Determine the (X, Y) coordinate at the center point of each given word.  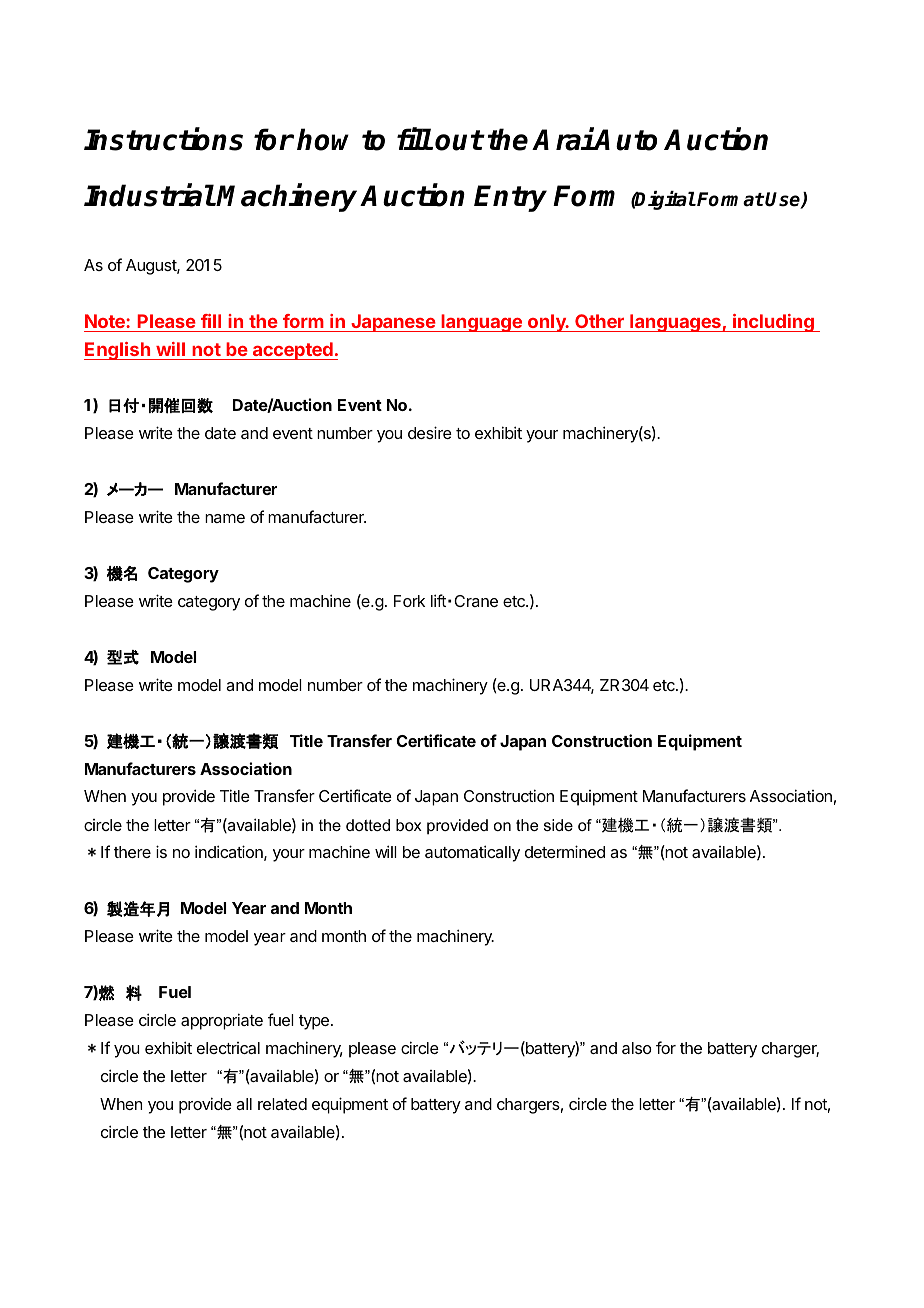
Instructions (163, 139)
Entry (510, 198)
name (225, 518)
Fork (409, 601)
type (314, 1022)
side (558, 825)
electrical (228, 1048)
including (773, 323)
